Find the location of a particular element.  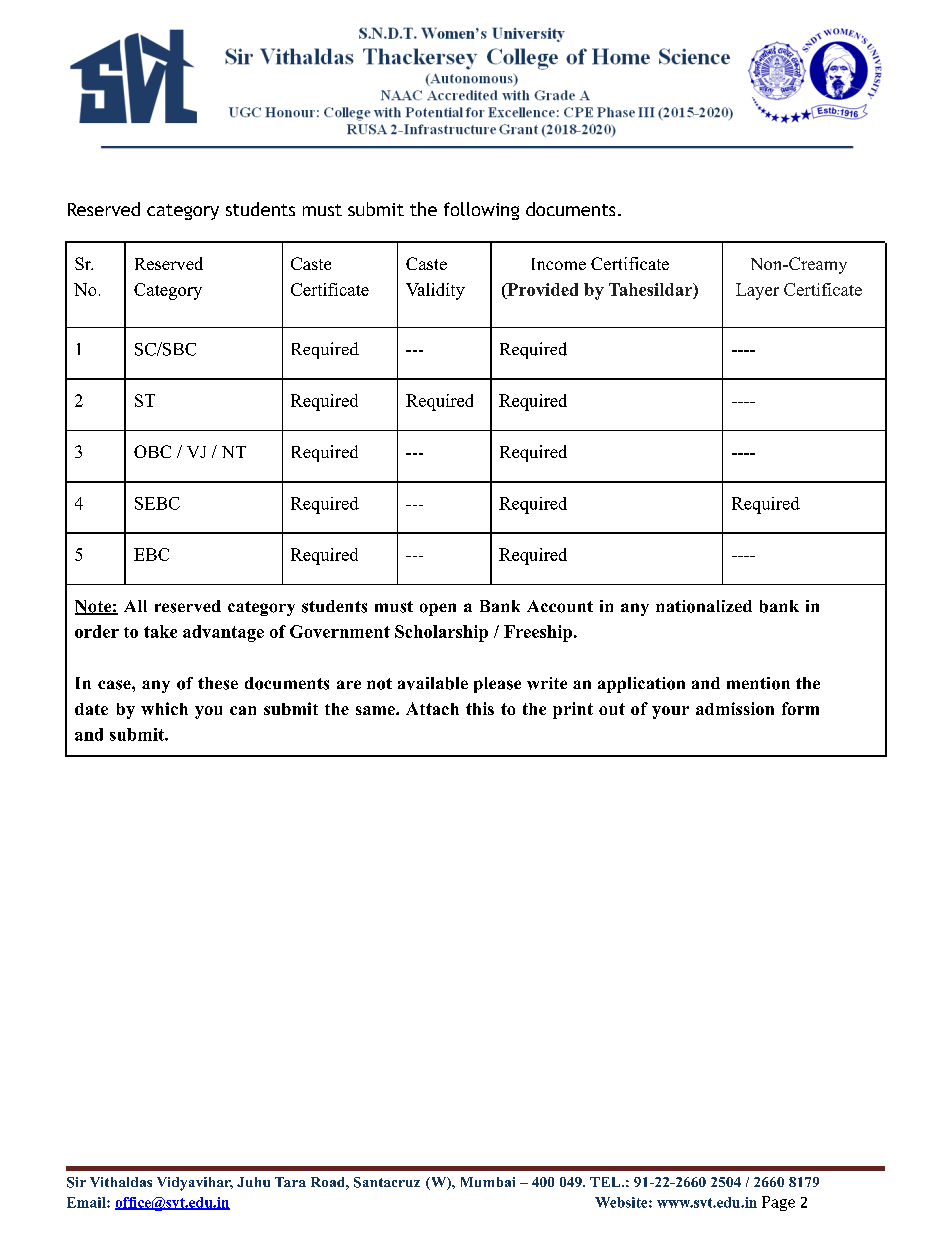

Attach is located at coordinates (432, 708).
